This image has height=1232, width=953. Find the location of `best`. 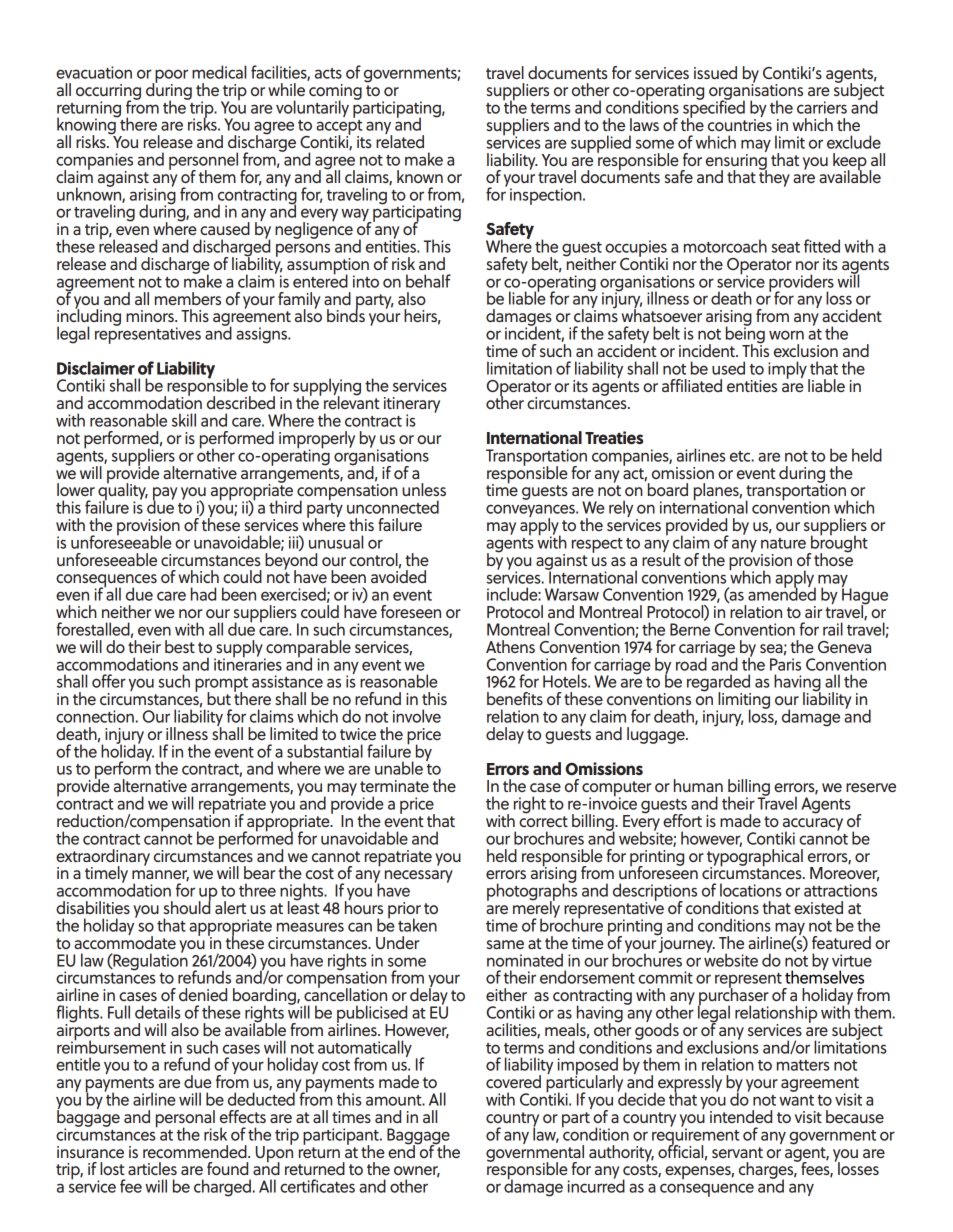

best is located at coordinates (180, 646).
